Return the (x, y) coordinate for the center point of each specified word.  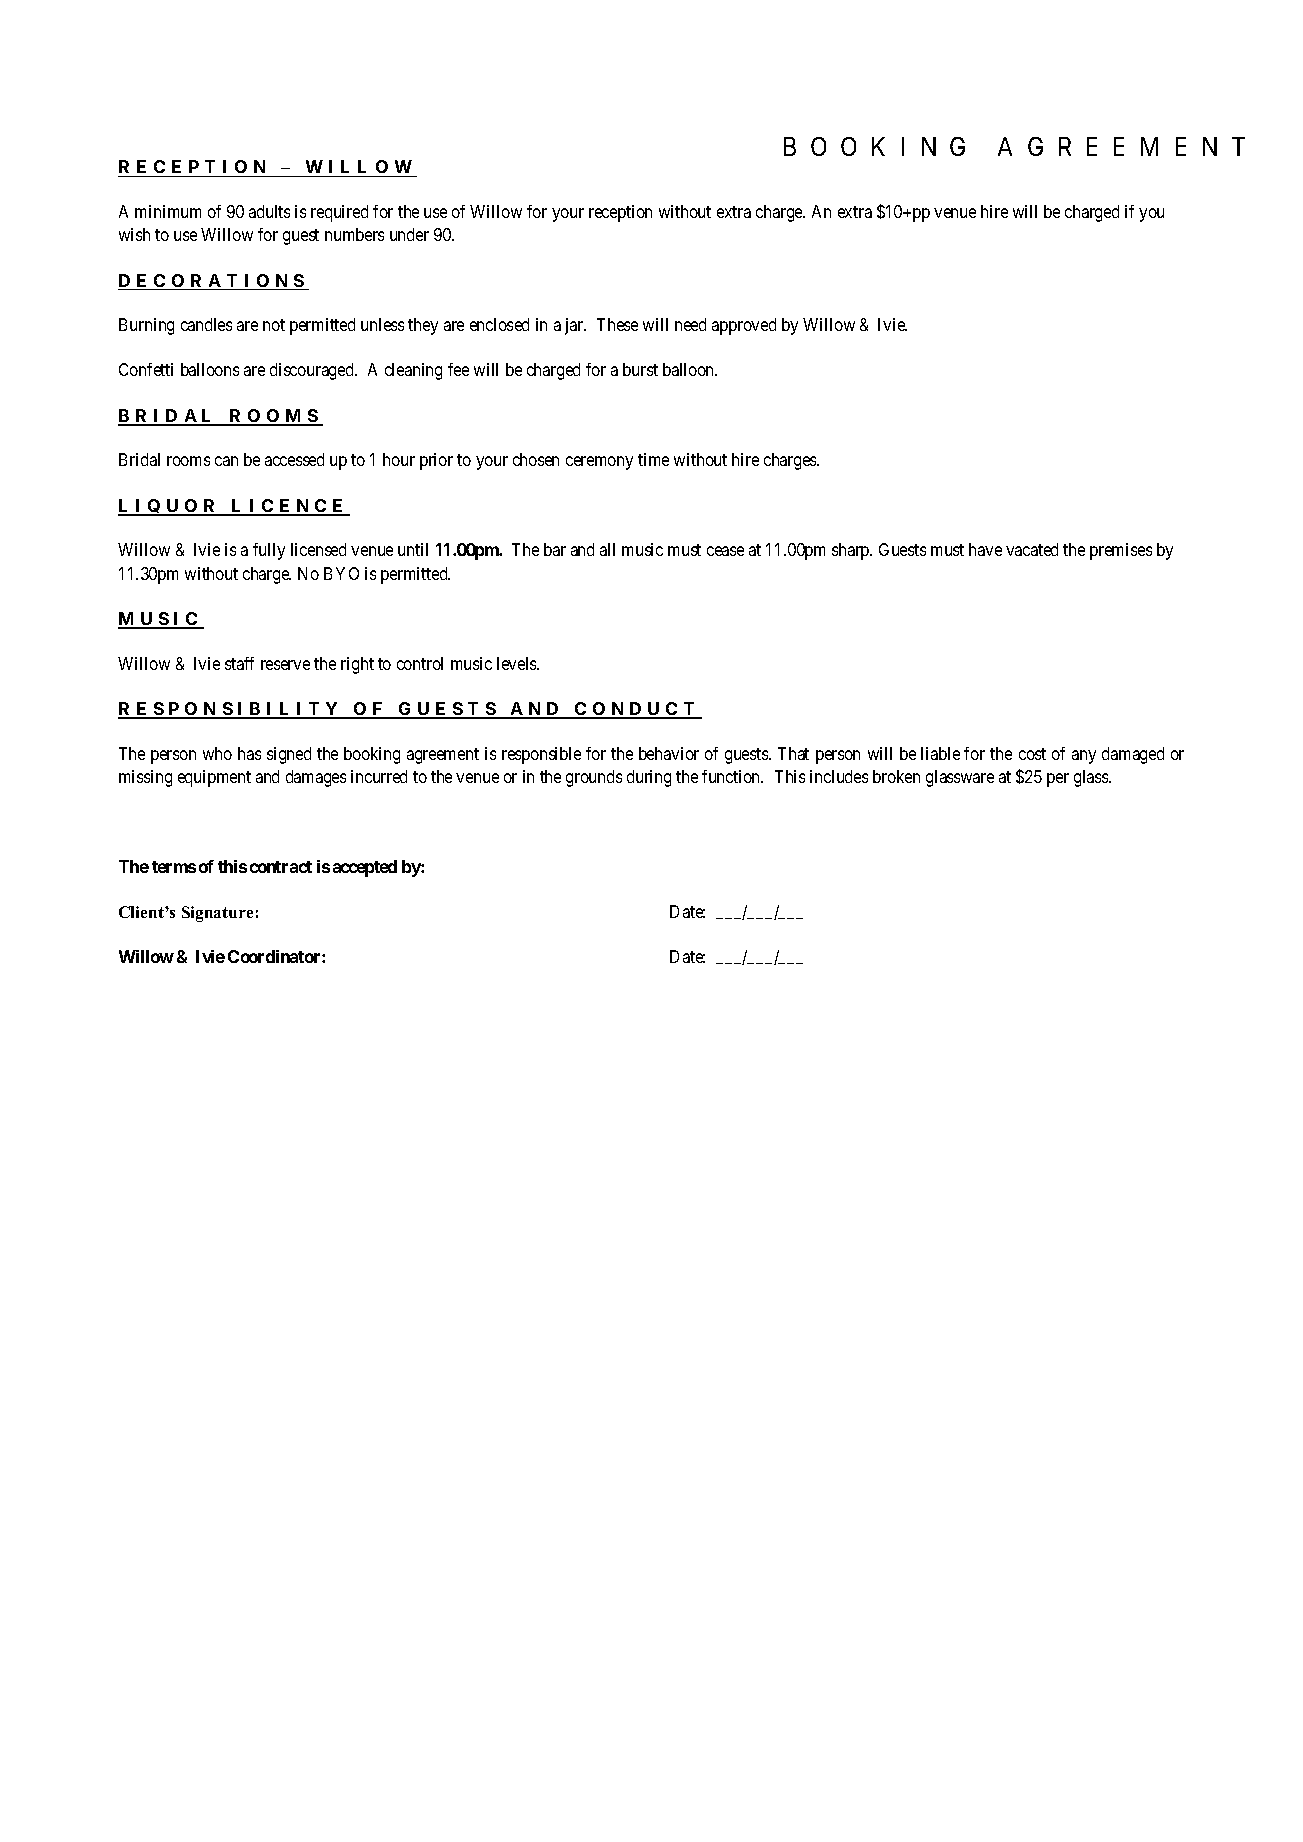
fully (269, 551)
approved (744, 326)
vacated (1032, 549)
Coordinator (275, 956)
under (409, 234)
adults (269, 211)
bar (555, 549)
